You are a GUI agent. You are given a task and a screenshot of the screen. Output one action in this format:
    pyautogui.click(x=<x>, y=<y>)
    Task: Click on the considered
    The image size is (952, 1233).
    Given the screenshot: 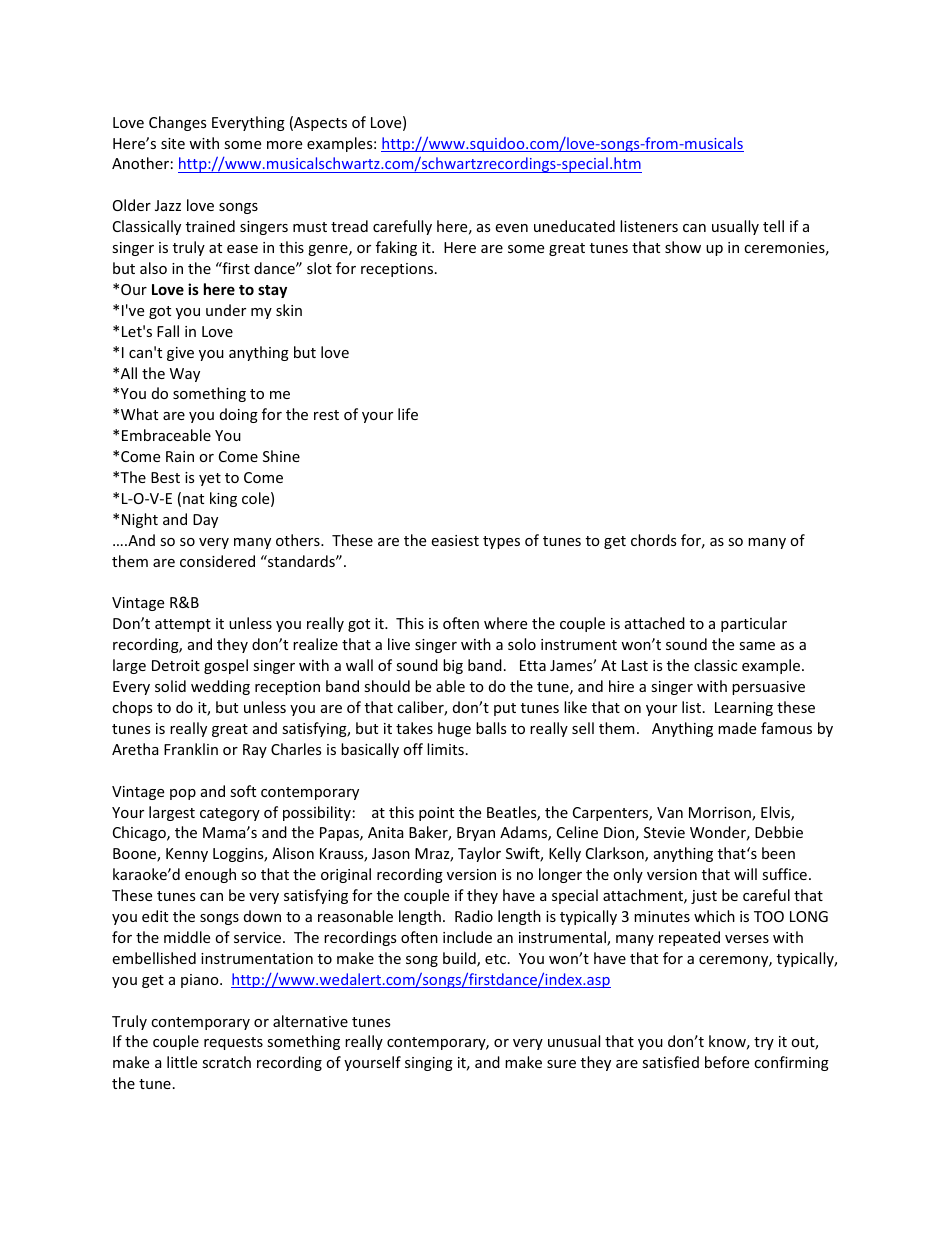 What is the action you would take?
    pyautogui.click(x=217, y=561)
